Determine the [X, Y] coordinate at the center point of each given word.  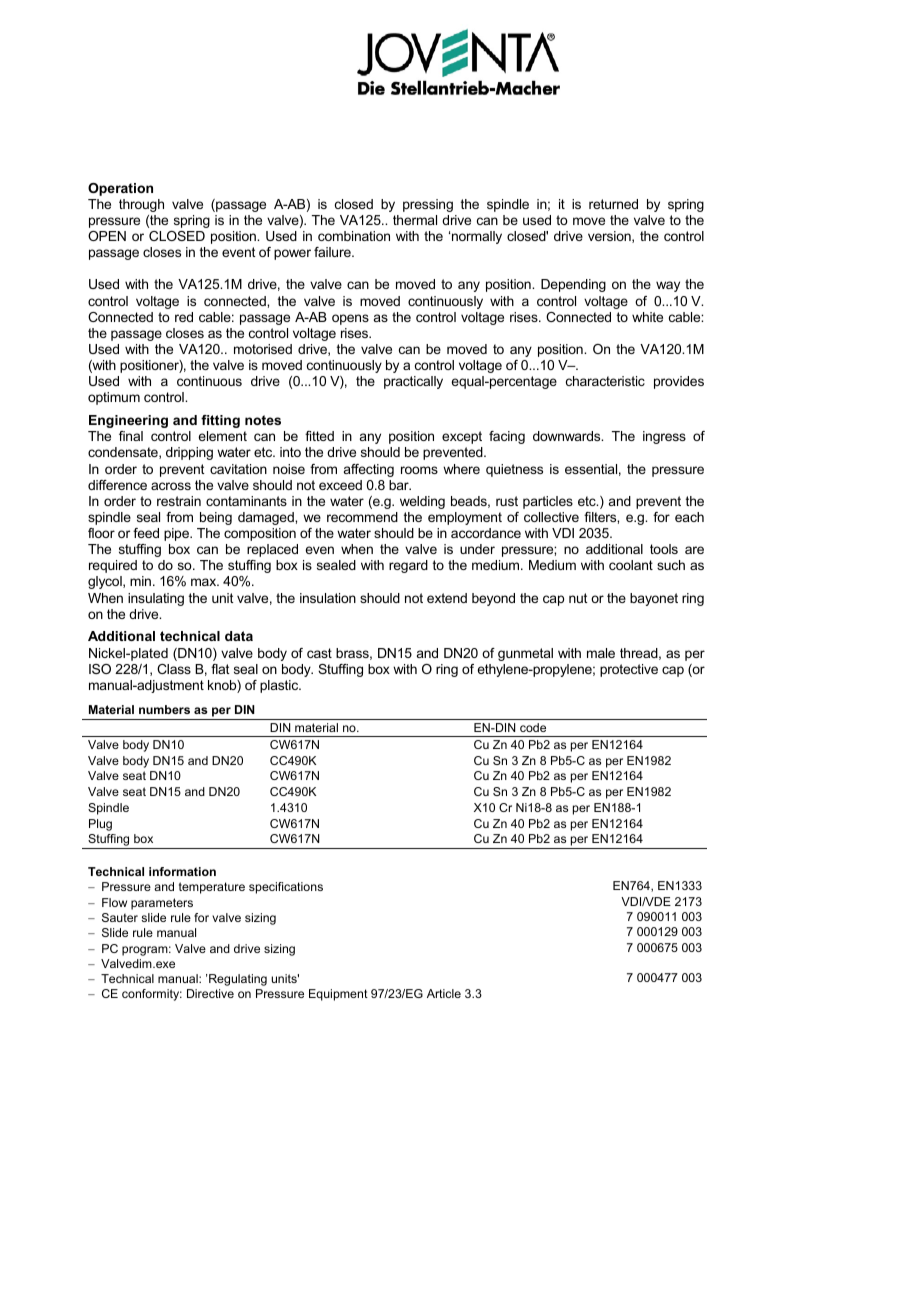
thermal [415, 220]
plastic [280, 686]
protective [629, 670]
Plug [100, 825]
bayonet [654, 599]
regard [408, 566]
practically [413, 382]
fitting [220, 421]
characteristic [605, 381]
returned [613, 204]
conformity [152, 995]
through [141, 205]
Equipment [338, 995]
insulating [156, 599]
